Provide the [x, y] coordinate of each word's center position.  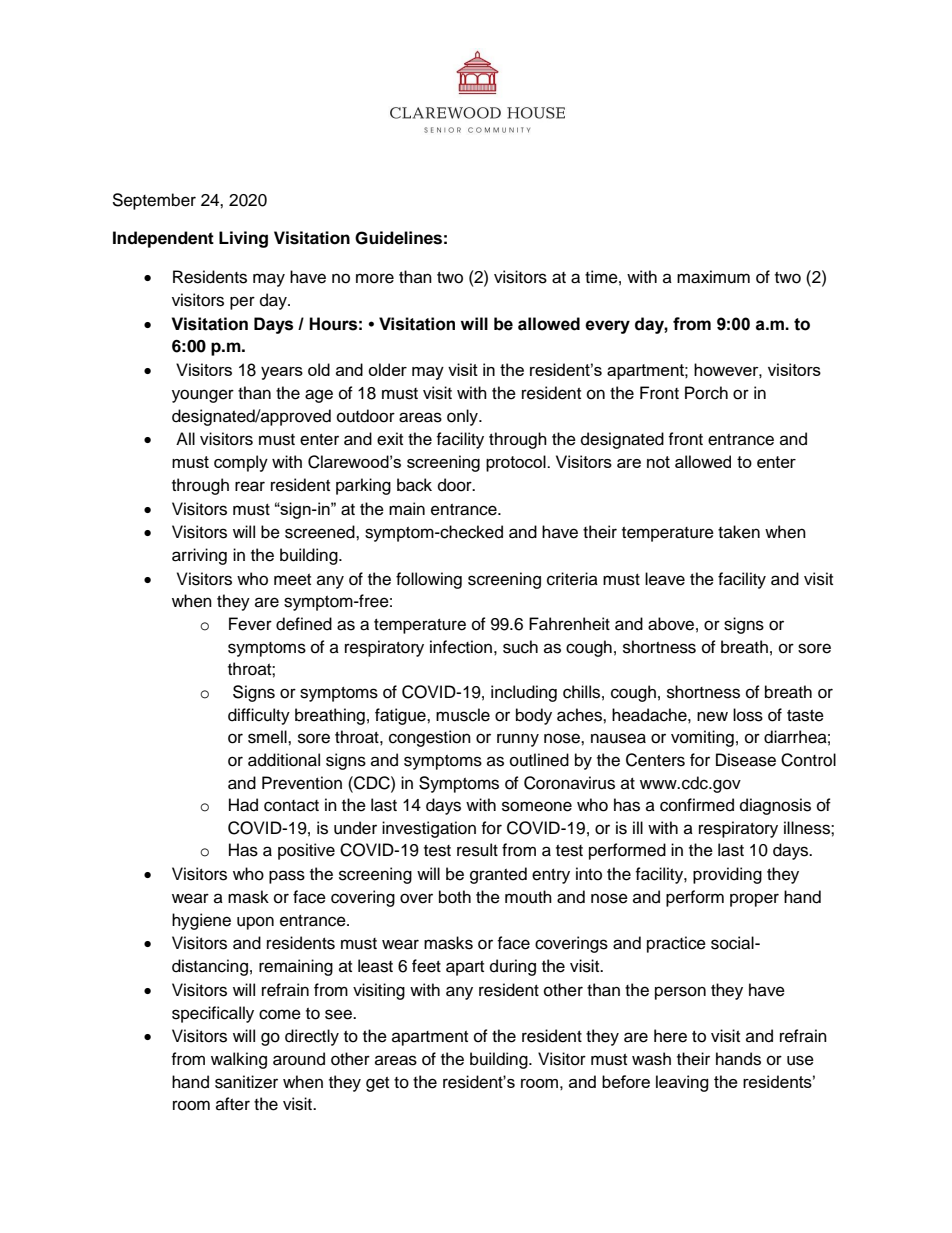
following [429, 580]
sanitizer [246, 1082]
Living [243, 239]
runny [518, 740]
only [463, 417]
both [455, 897]
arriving [199, 556]
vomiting [702, 738]
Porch [706, 393]
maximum [713, 277]
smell [268, 737]
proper [754, 900]
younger [203, 396]
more [375, 278]
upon [255, 923]
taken [739, 532]
